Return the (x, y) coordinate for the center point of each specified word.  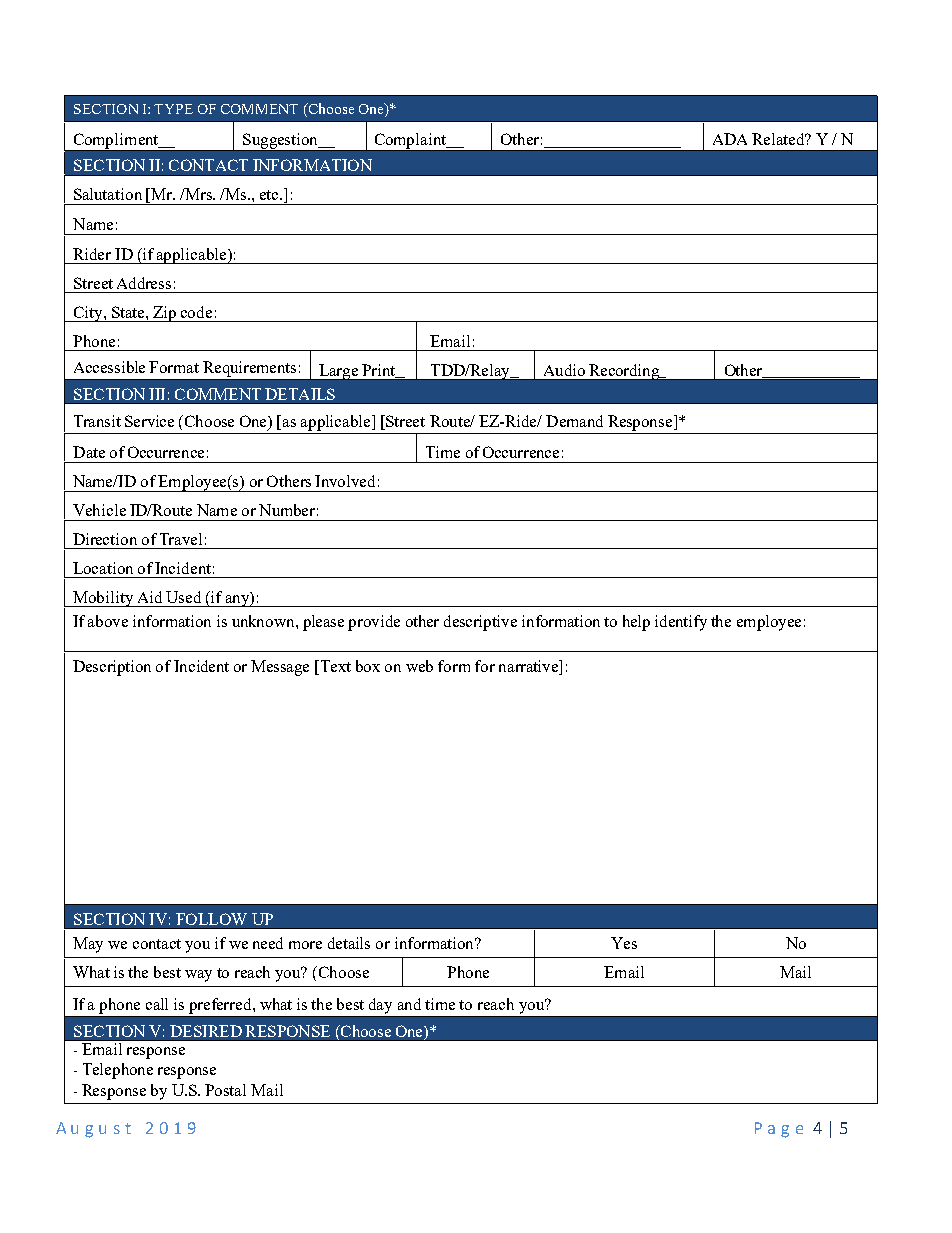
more (305, 945)
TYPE (173, 109)
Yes (624, 943)
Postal (225, 1090)
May (88, 945)
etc (270, 195)
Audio (564, 370)
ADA (730, 139)
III (157, 394)
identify (681, 623)
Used (183, 597)
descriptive (480, 623)
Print (379, 371)
